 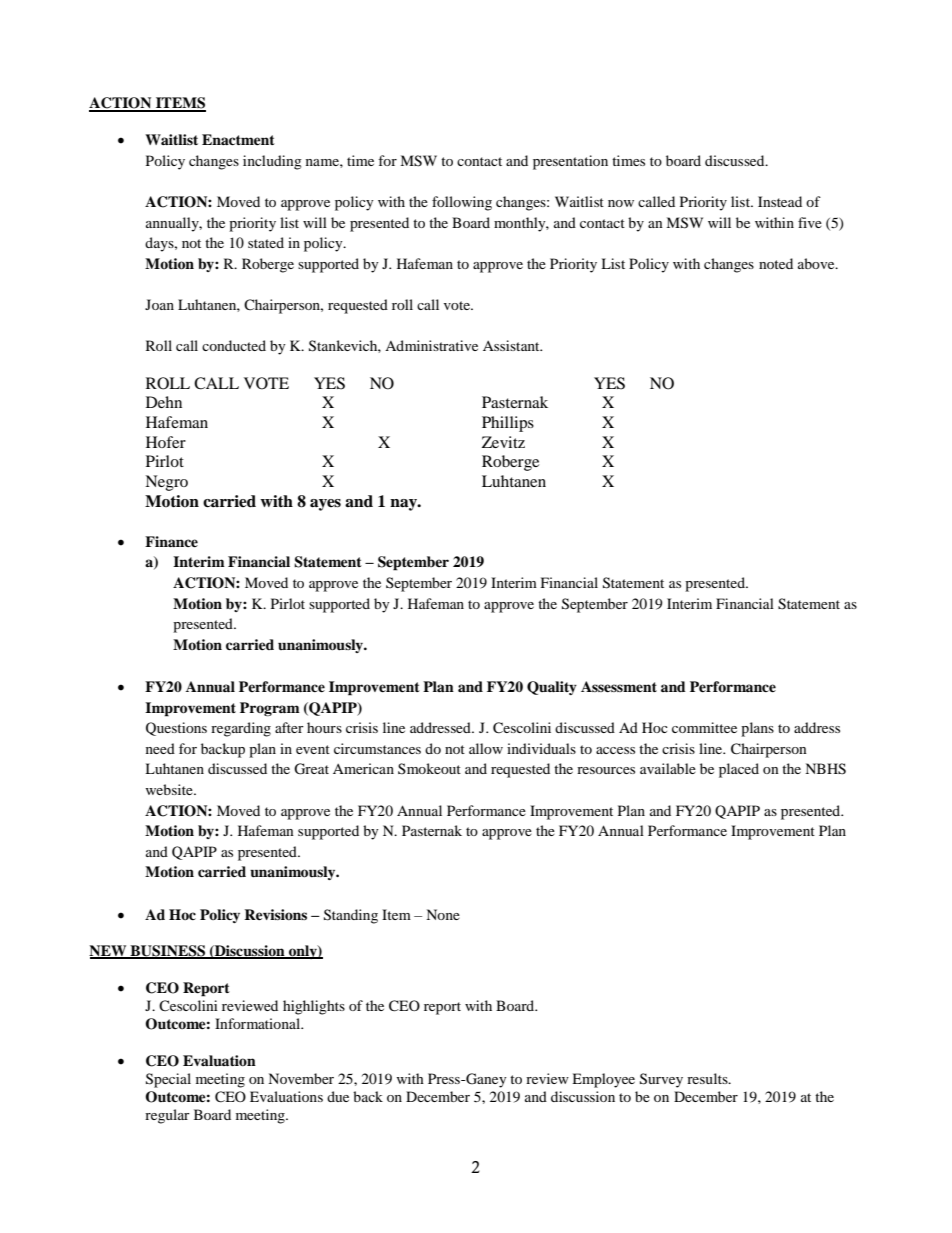 What do you see at coordinates (176, 729) in the page?
I see `Questions` at bounding box center [176, 729].
